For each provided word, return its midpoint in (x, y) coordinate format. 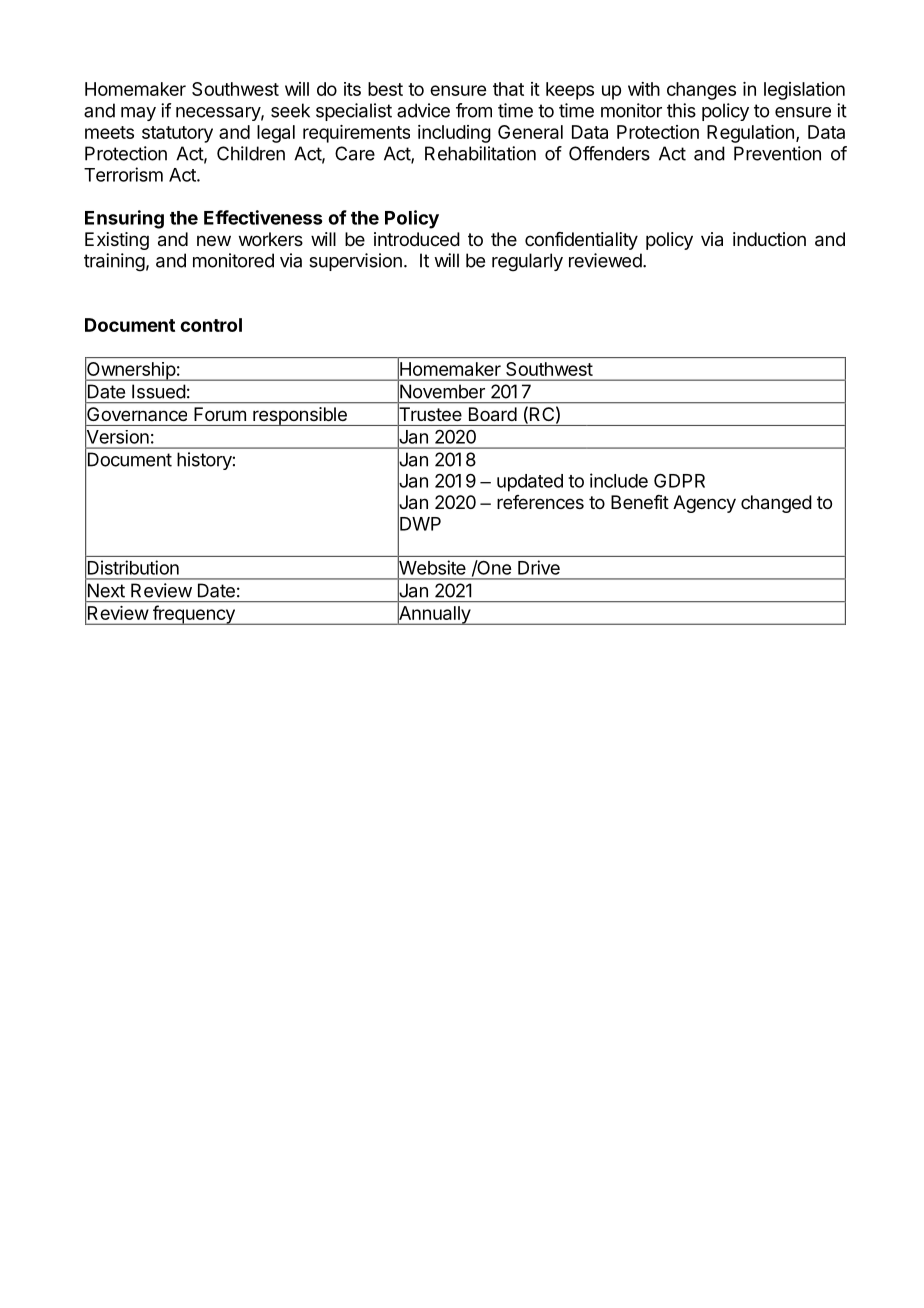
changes (701, 91)
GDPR (679, 480)
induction (769, 239)
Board (493, 414)
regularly (527, 262)
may (138, 114)
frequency (193, 615)
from (474, 110)
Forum (220, 414)
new (214, 240)
